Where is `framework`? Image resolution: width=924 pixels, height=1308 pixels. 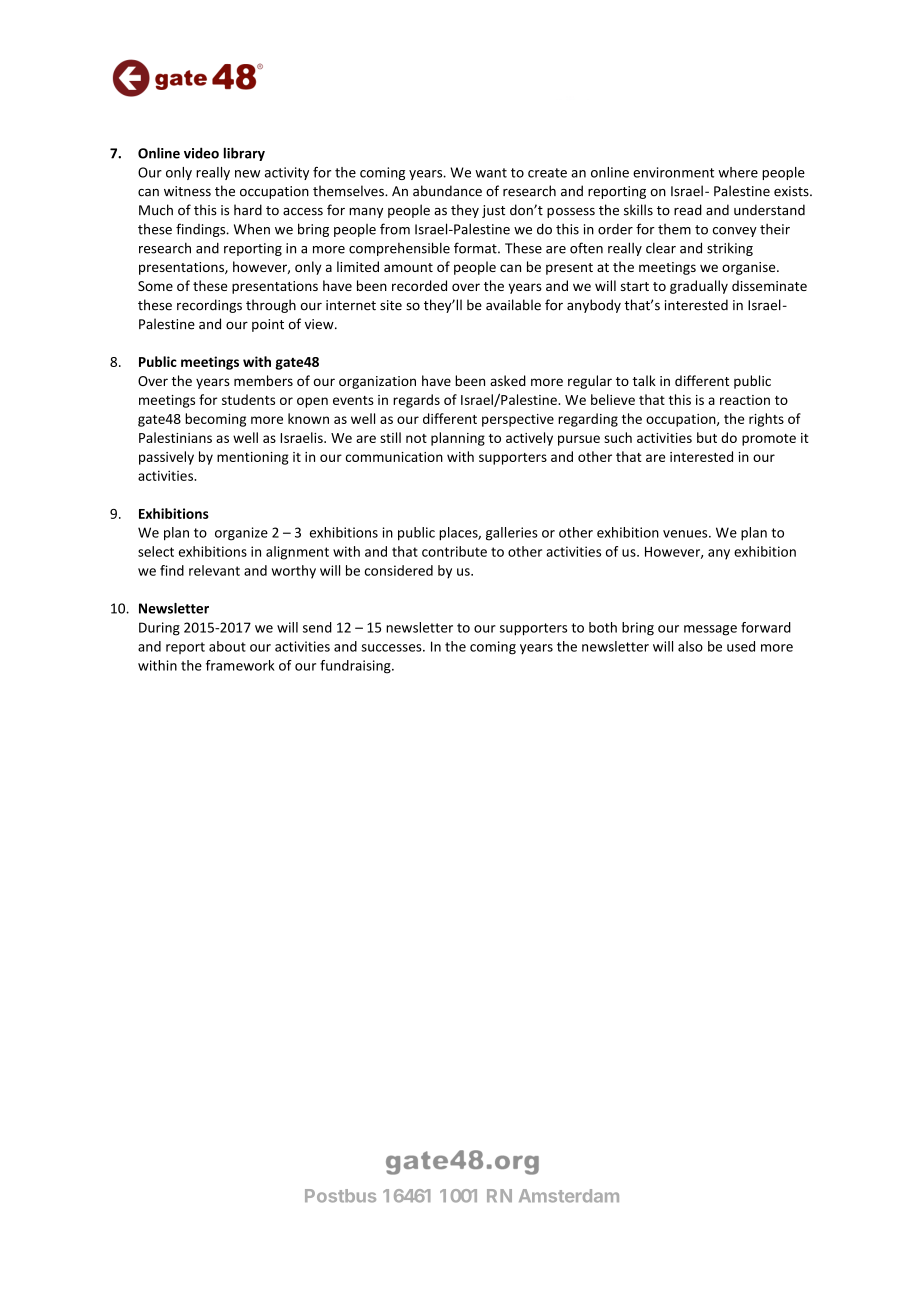
framework is located at coordinates (240, 665).
